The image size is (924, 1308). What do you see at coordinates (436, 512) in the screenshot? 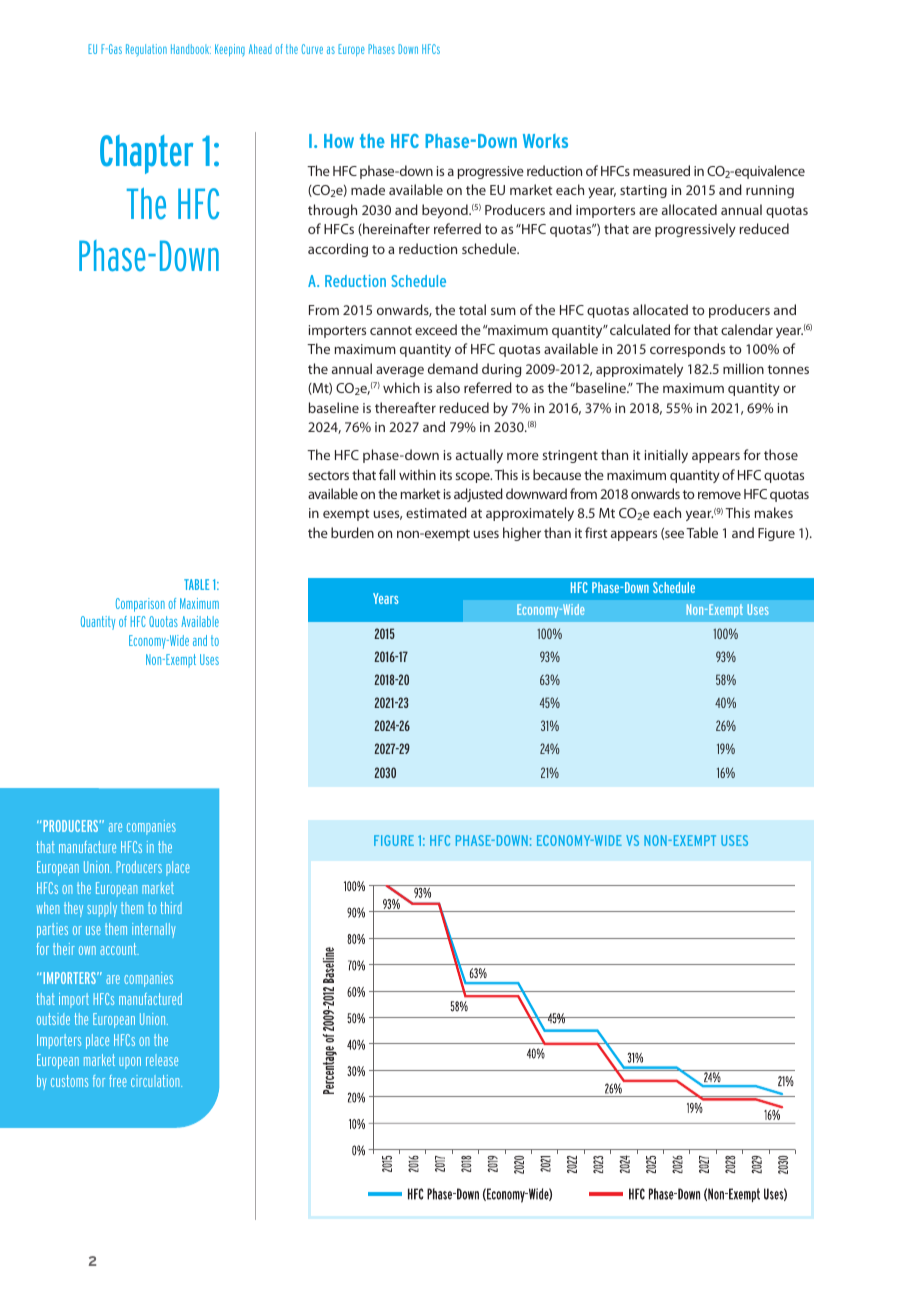
I see `estimated` at bounding box center [436, 512].
